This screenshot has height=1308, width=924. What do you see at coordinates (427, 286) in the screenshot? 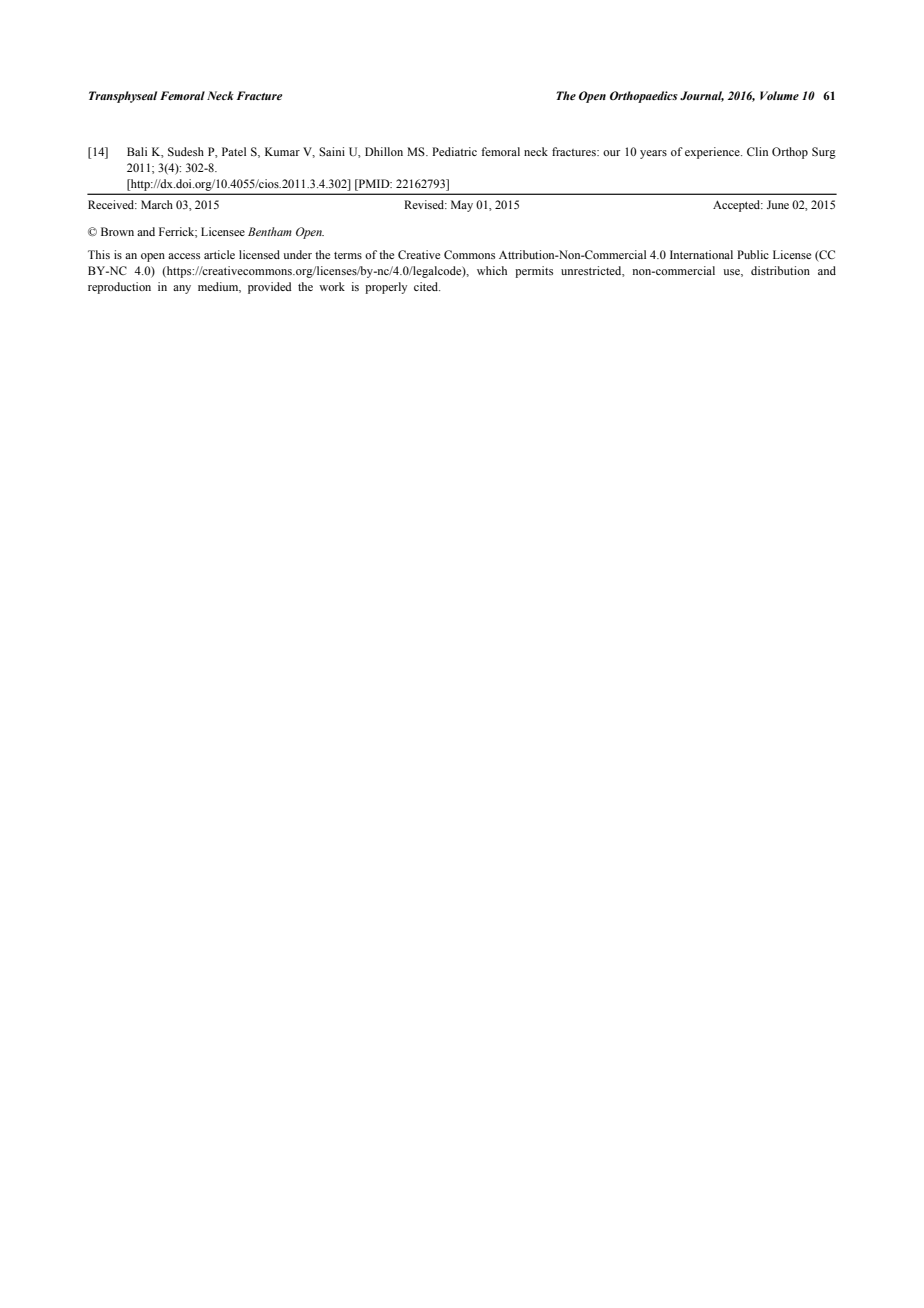
I see `cited` at bounding box center [427, 286].
